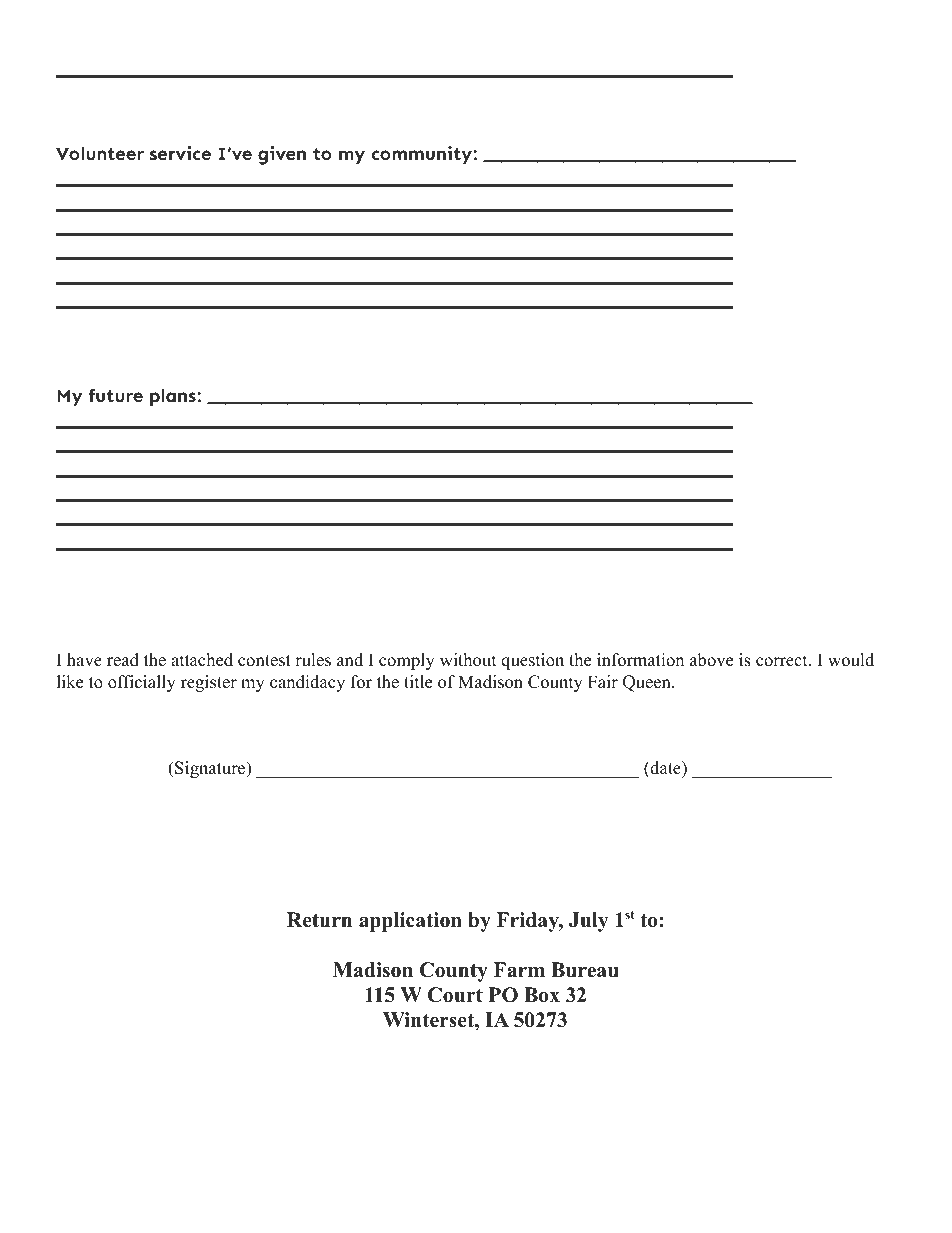  Describe the element at coordinates (142, 683) in the screenshot. I see `officially` at that location.
